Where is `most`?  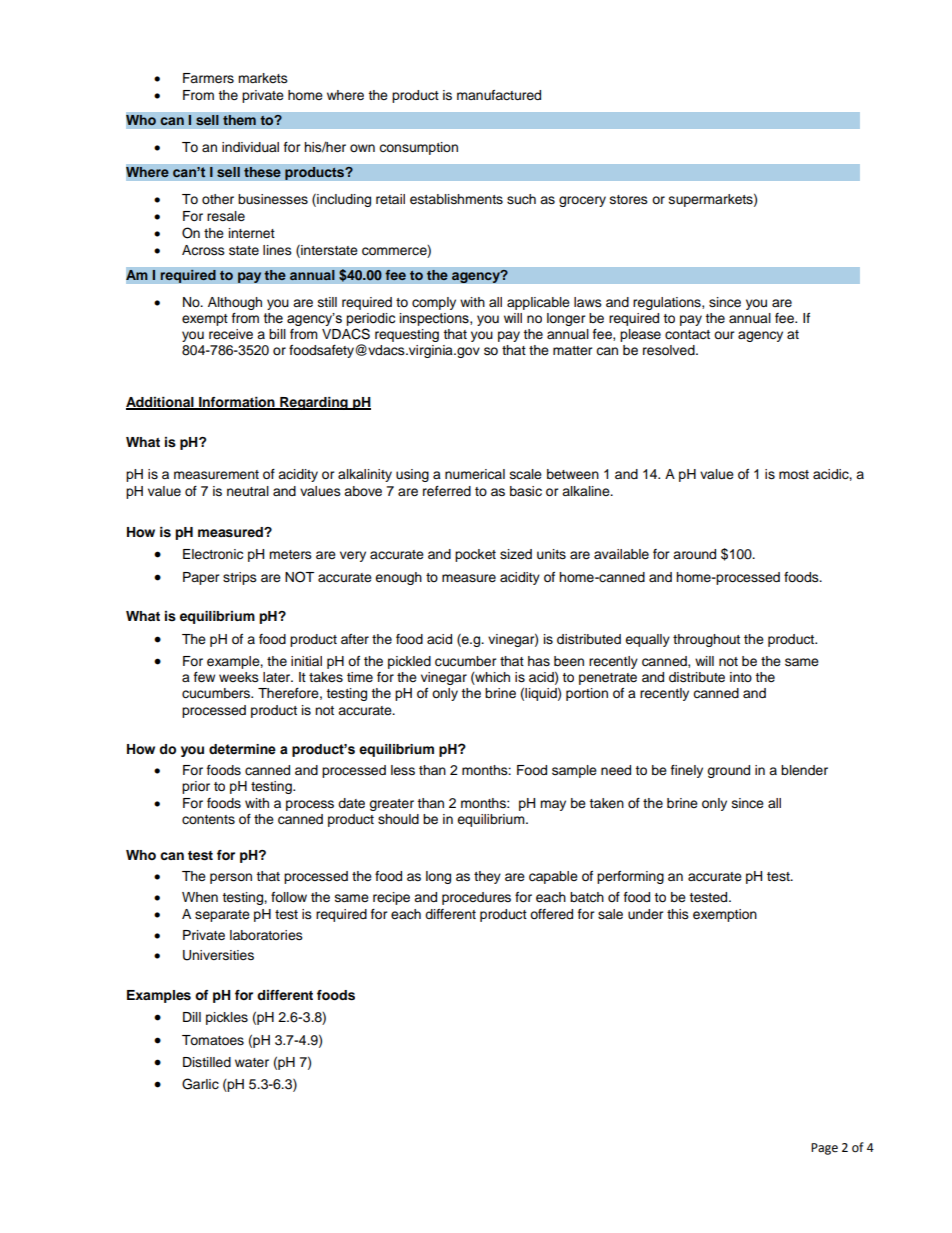
most is located at coordinates (794, 474).
